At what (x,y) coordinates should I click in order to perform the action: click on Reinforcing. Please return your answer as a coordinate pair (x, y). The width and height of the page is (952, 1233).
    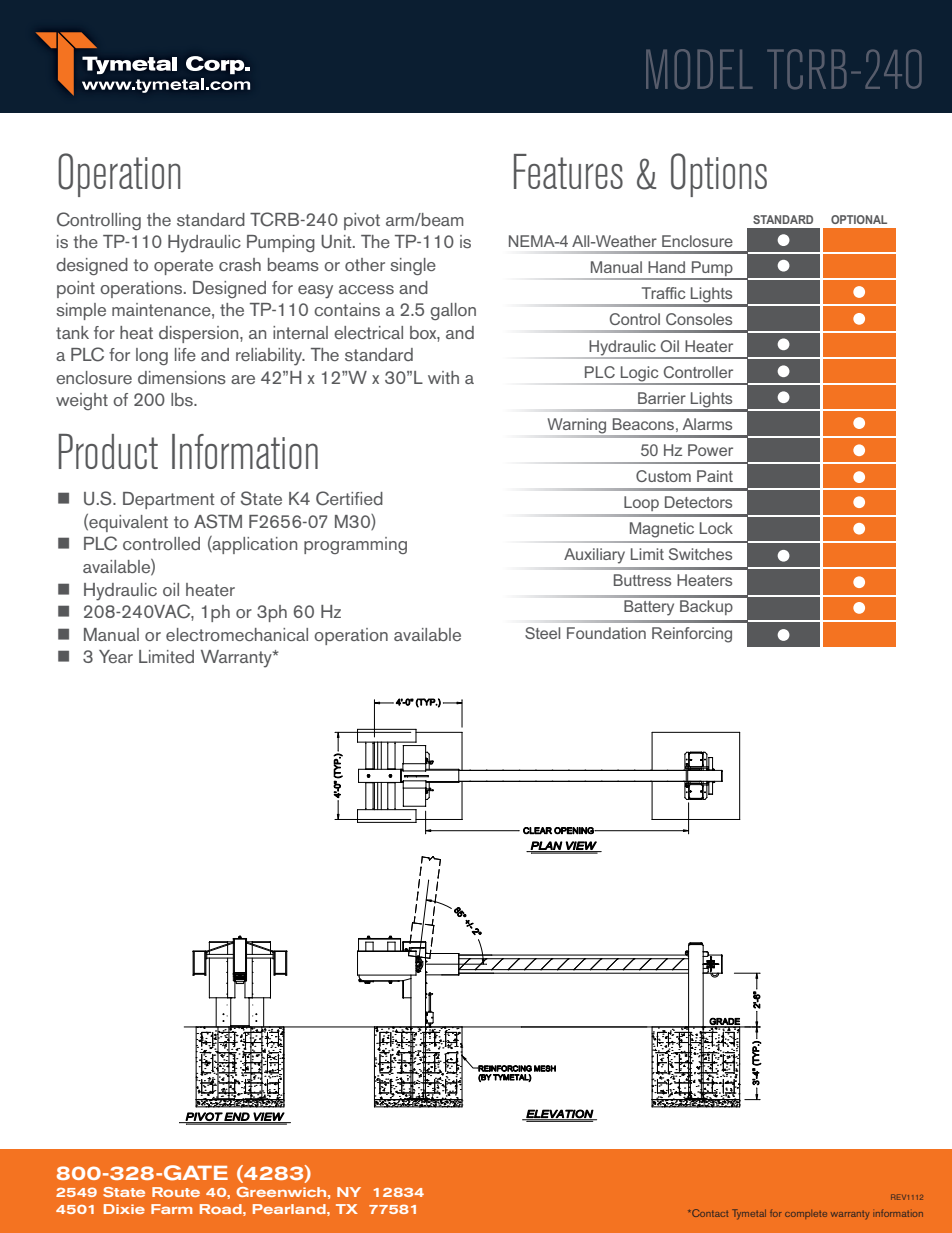
    Looking at the image, I should click on (692, 635).
